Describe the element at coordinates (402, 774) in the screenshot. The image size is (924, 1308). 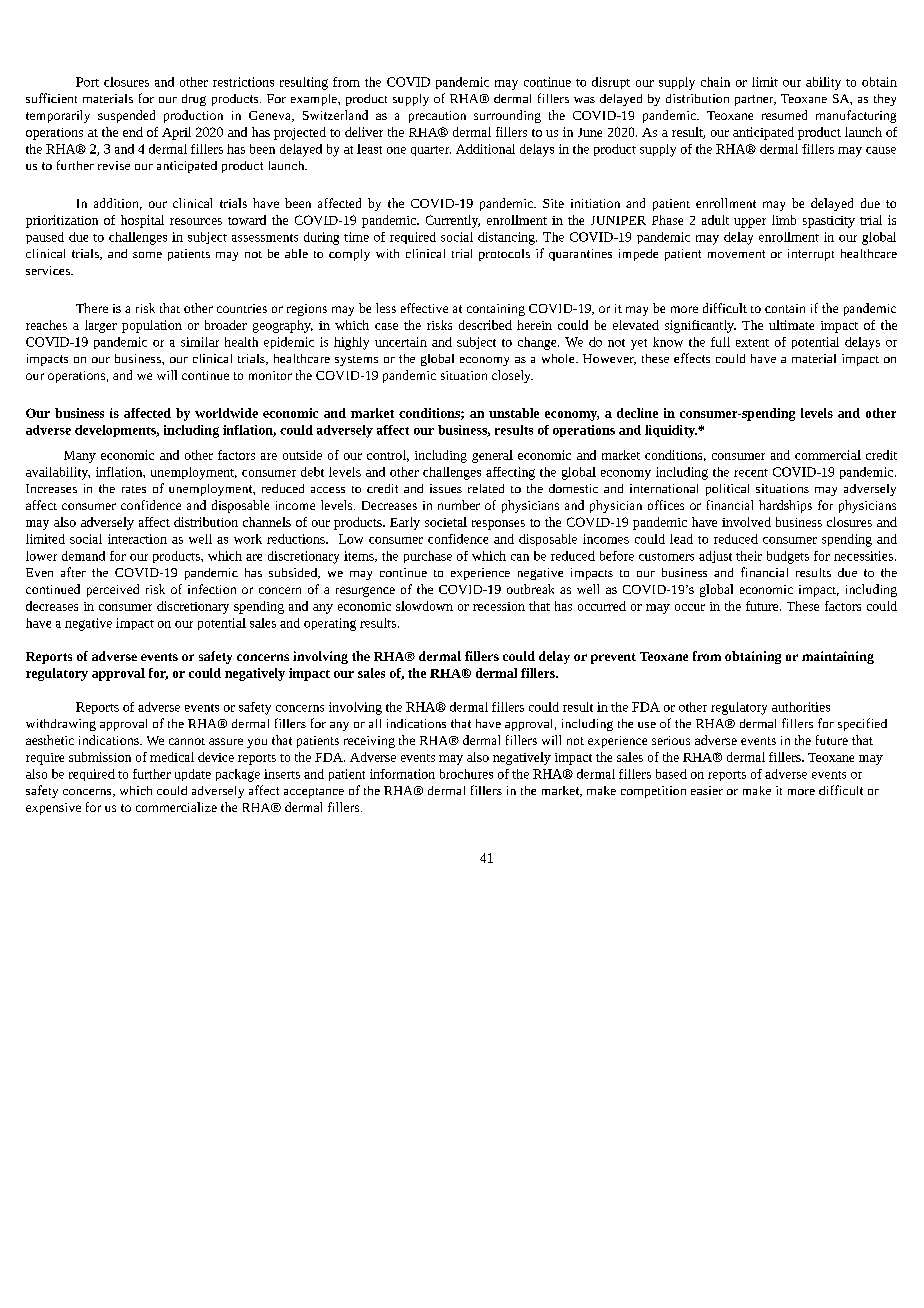
I see `information` at that location.
